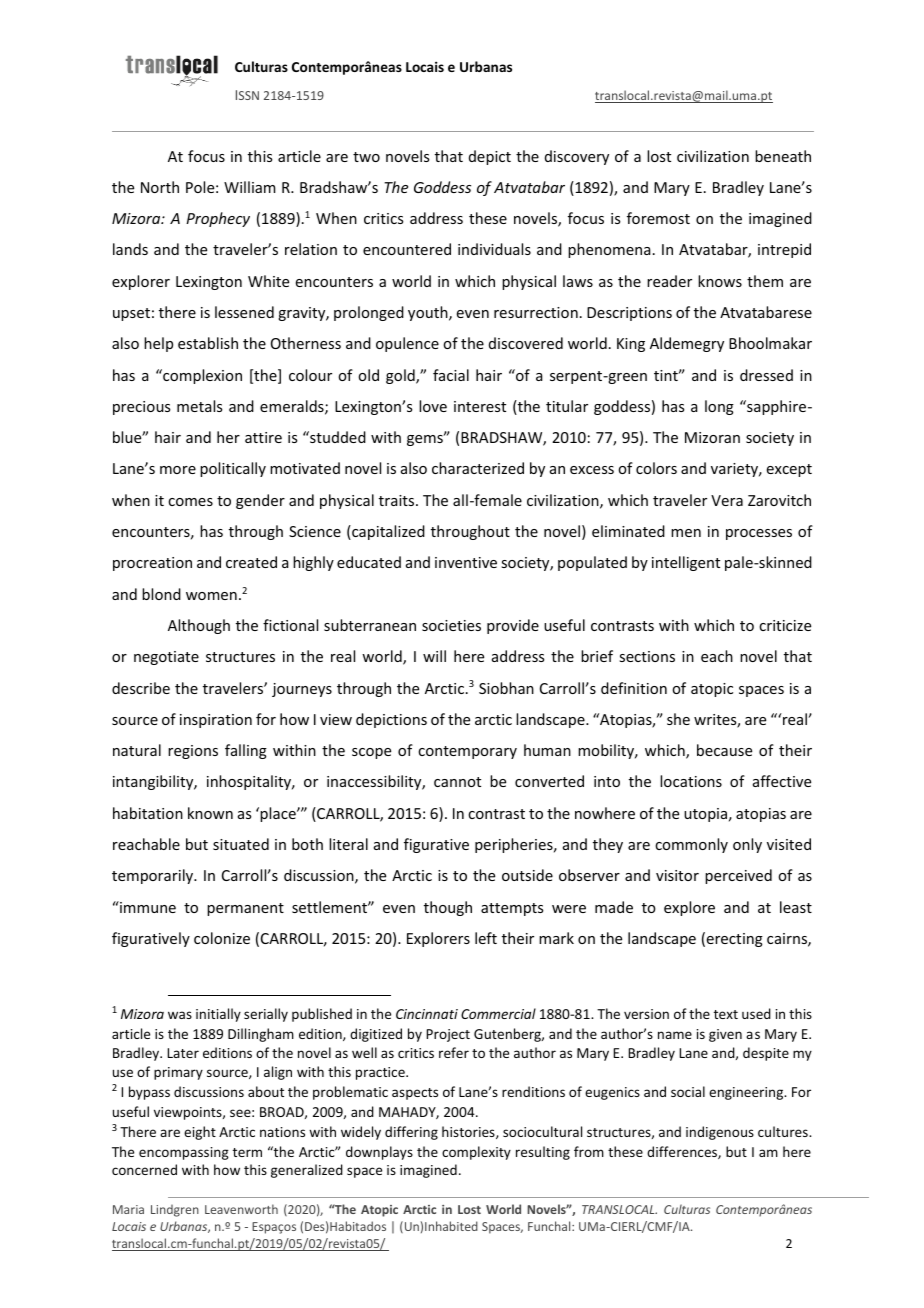 This screenshot has height=1308, width=924. I want to click on indigenous, so click(720, 1133).
